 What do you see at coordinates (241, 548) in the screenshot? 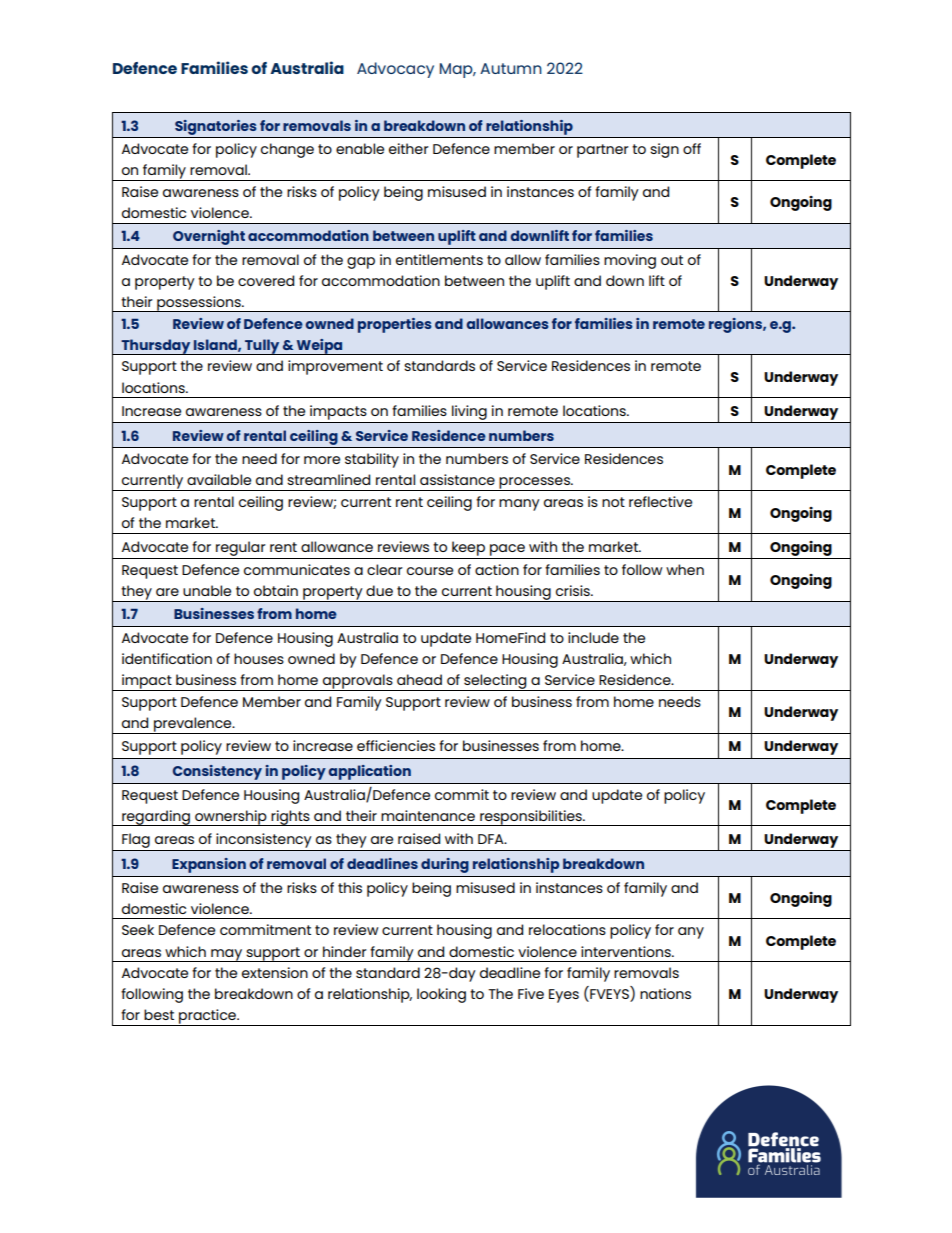
I see `regular` at bounding box center [241, 548].
